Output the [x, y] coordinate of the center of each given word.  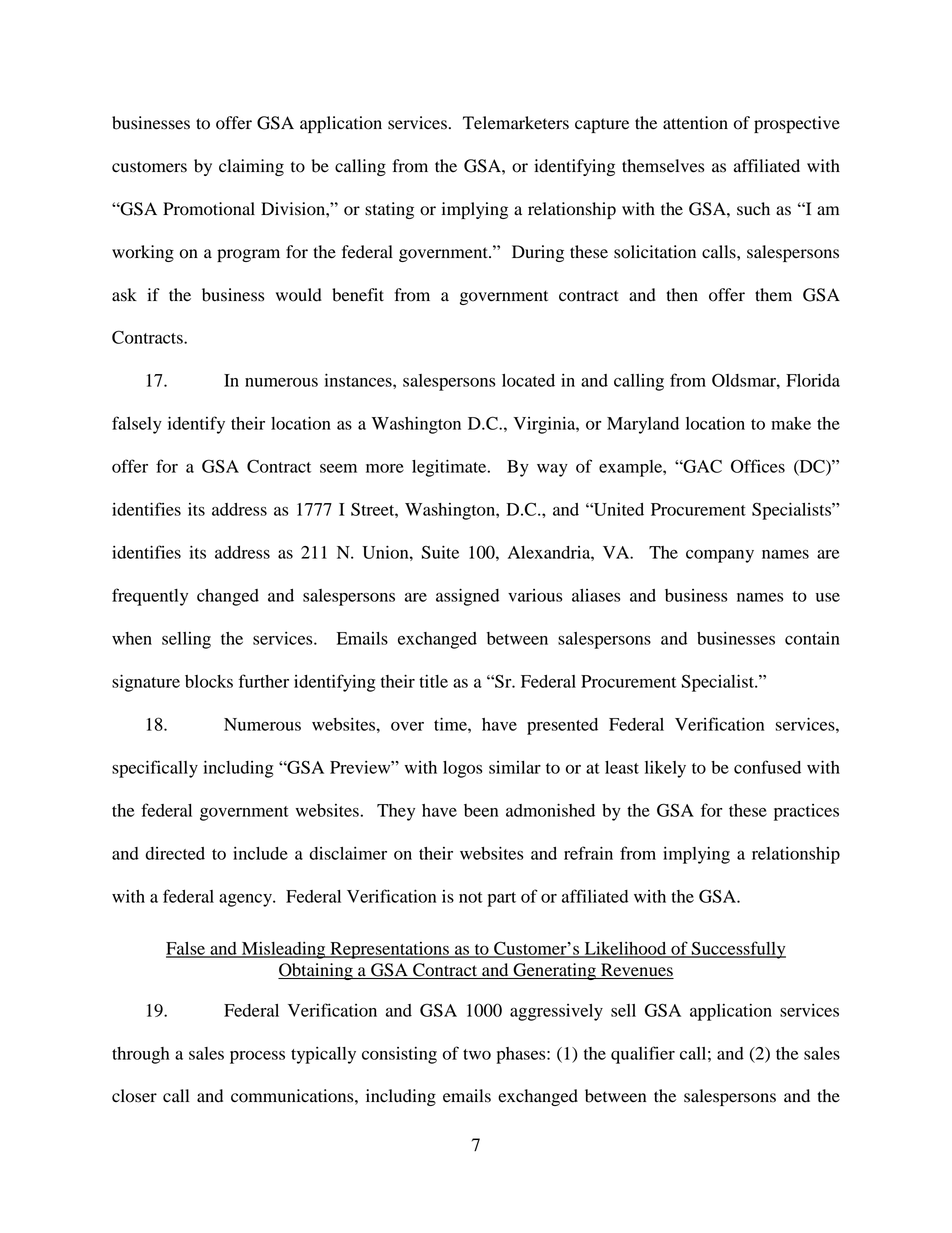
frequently [150, 597]
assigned [467, 597]
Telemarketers [516, 123]
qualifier [643, 1055]
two [477, 1054]
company [720, 556]
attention [695, 123]
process [257, 1057]
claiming [251, 167]
